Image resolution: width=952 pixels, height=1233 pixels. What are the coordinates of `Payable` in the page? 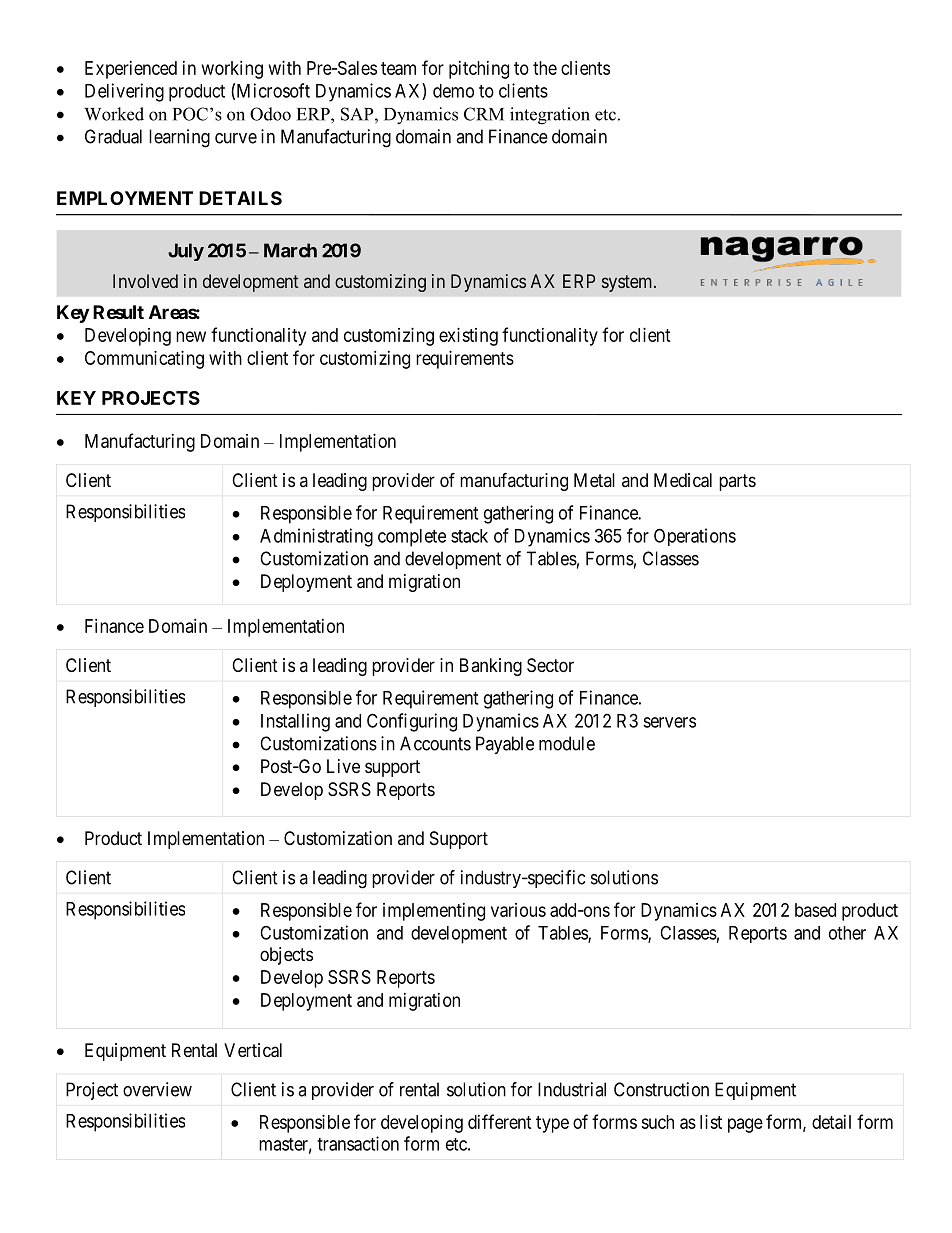 It's located at (505, 745).
